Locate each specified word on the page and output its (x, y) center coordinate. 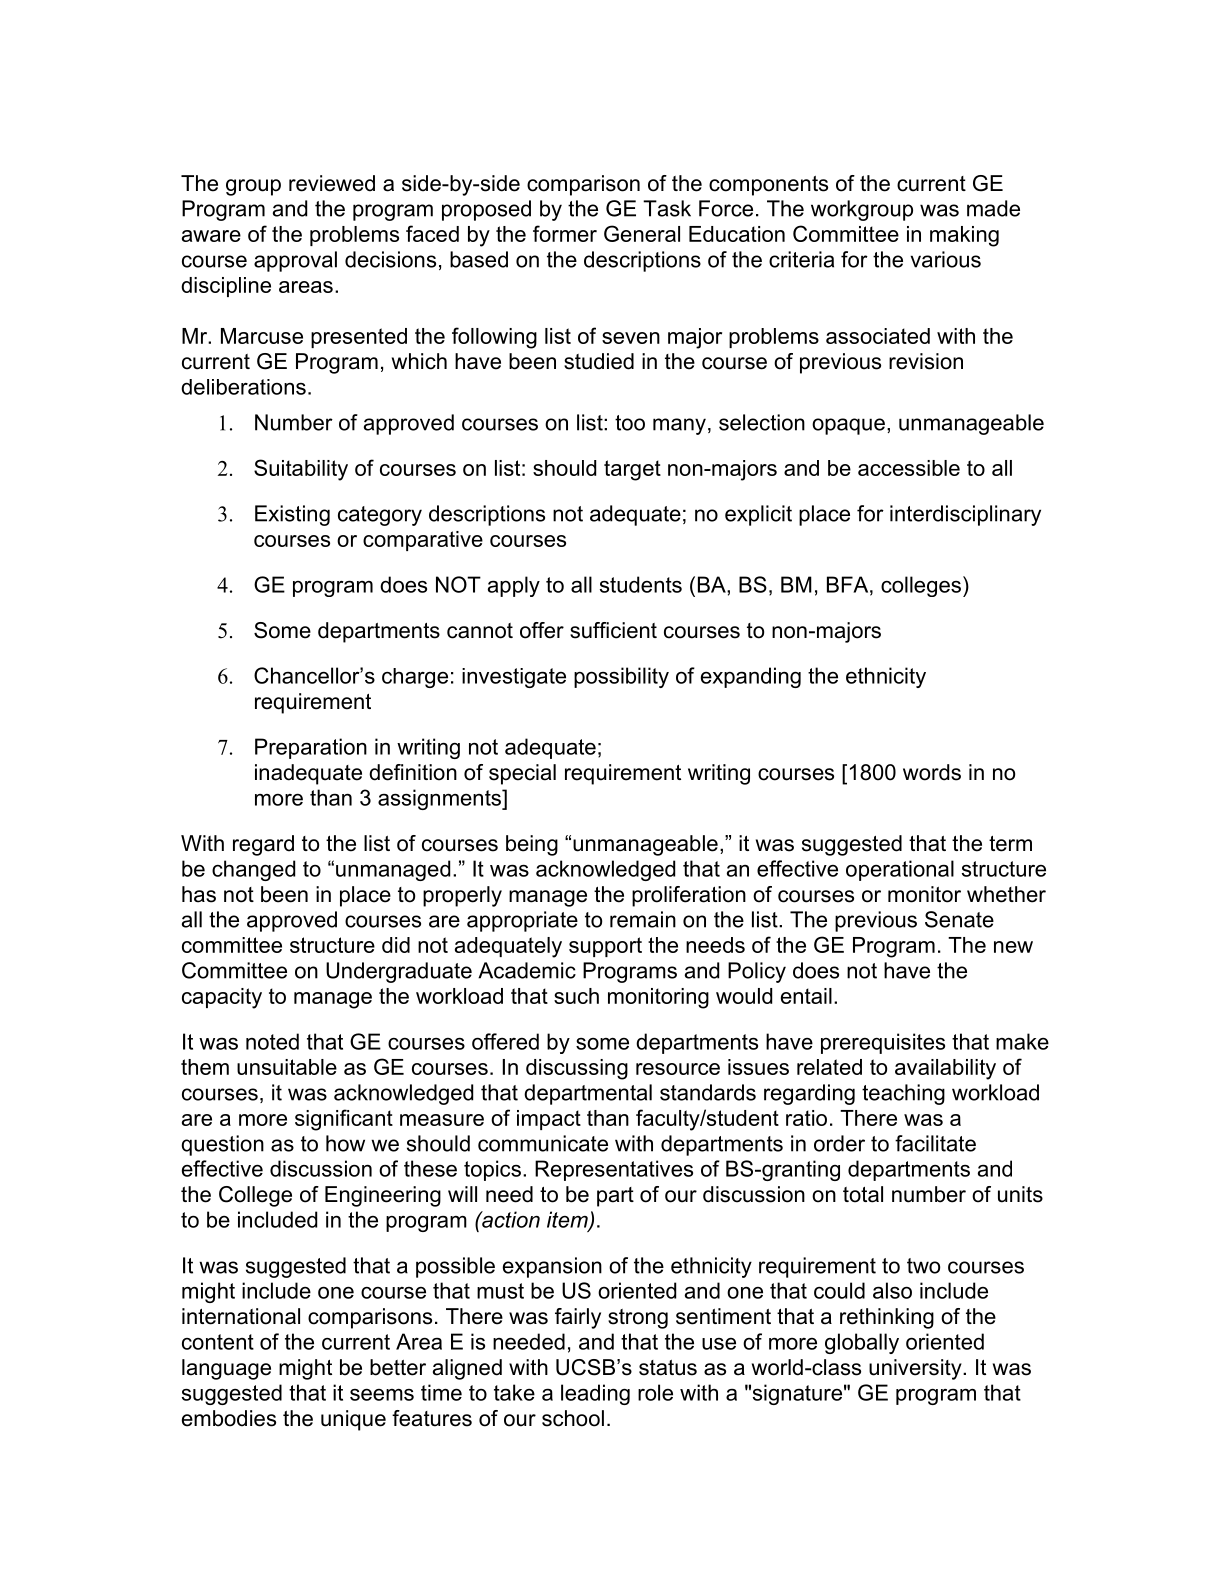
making (964, 236)
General (642, 233)
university (916, 1369)
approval (295, 261)
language (226, 1369)
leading (595, 1394)
